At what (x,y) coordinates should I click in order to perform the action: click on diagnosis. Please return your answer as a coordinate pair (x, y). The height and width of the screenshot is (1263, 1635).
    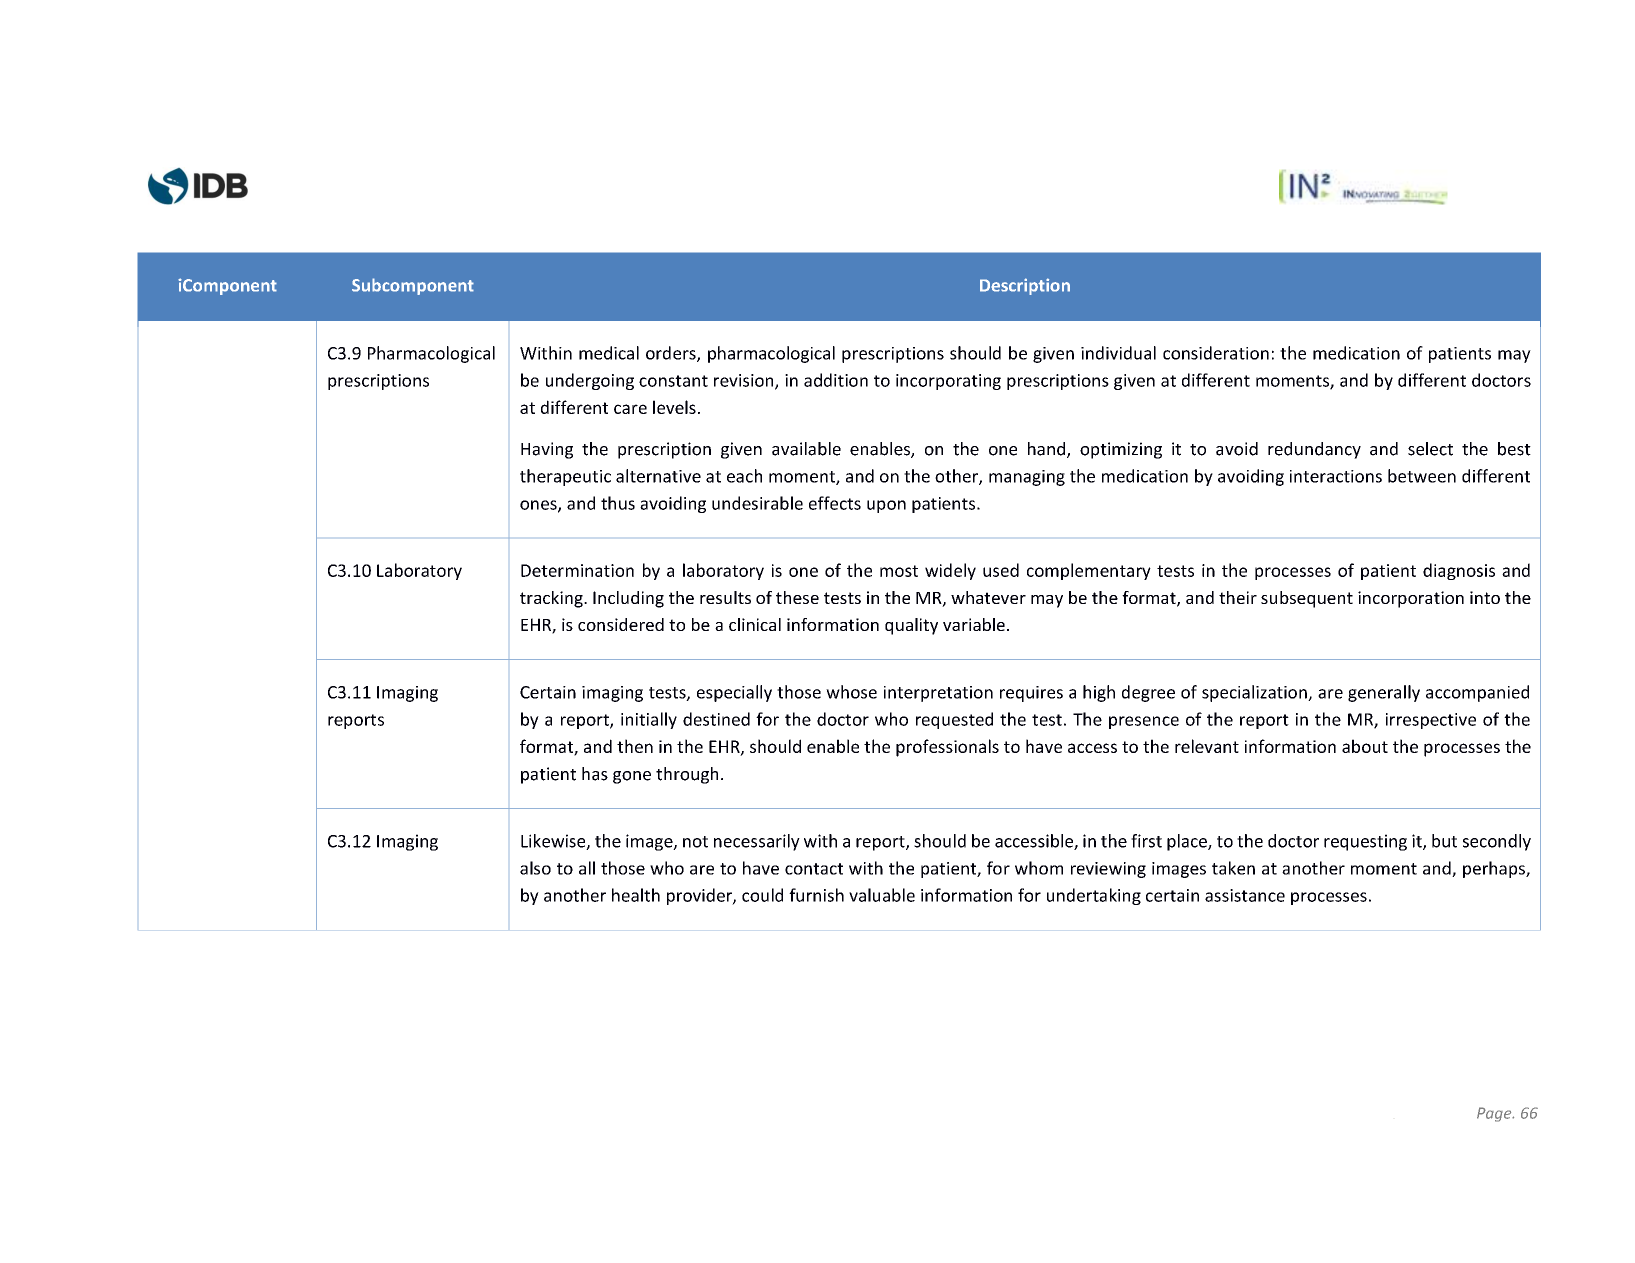
    Looking at the image, I should click on (1459, 571).
